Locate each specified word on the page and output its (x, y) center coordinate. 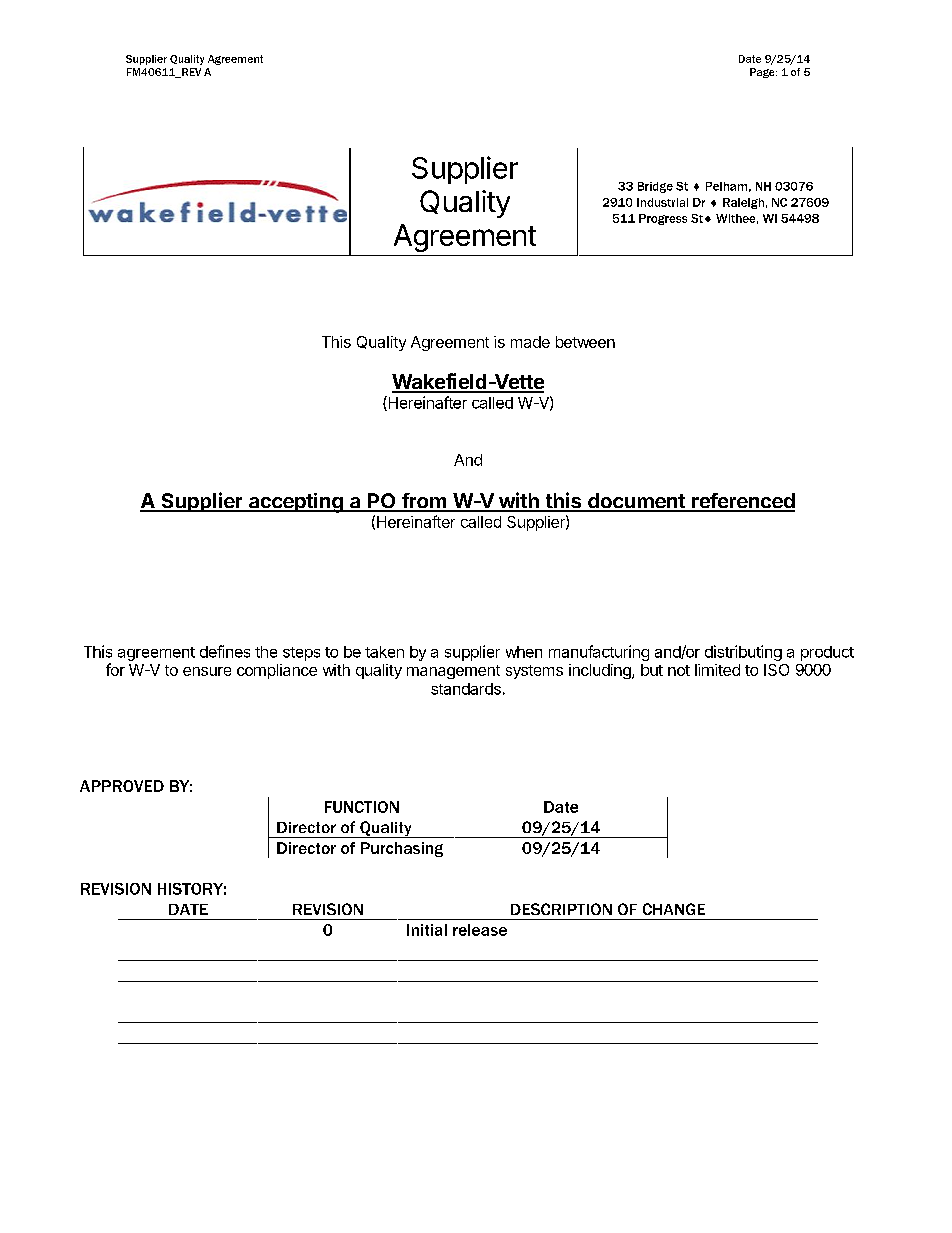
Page (763, 73)
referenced (742, 502)
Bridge (655, 187)
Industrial (662, 202)
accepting (296, 503)
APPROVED (122, 786)
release (480, 930)
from (423, 502)
